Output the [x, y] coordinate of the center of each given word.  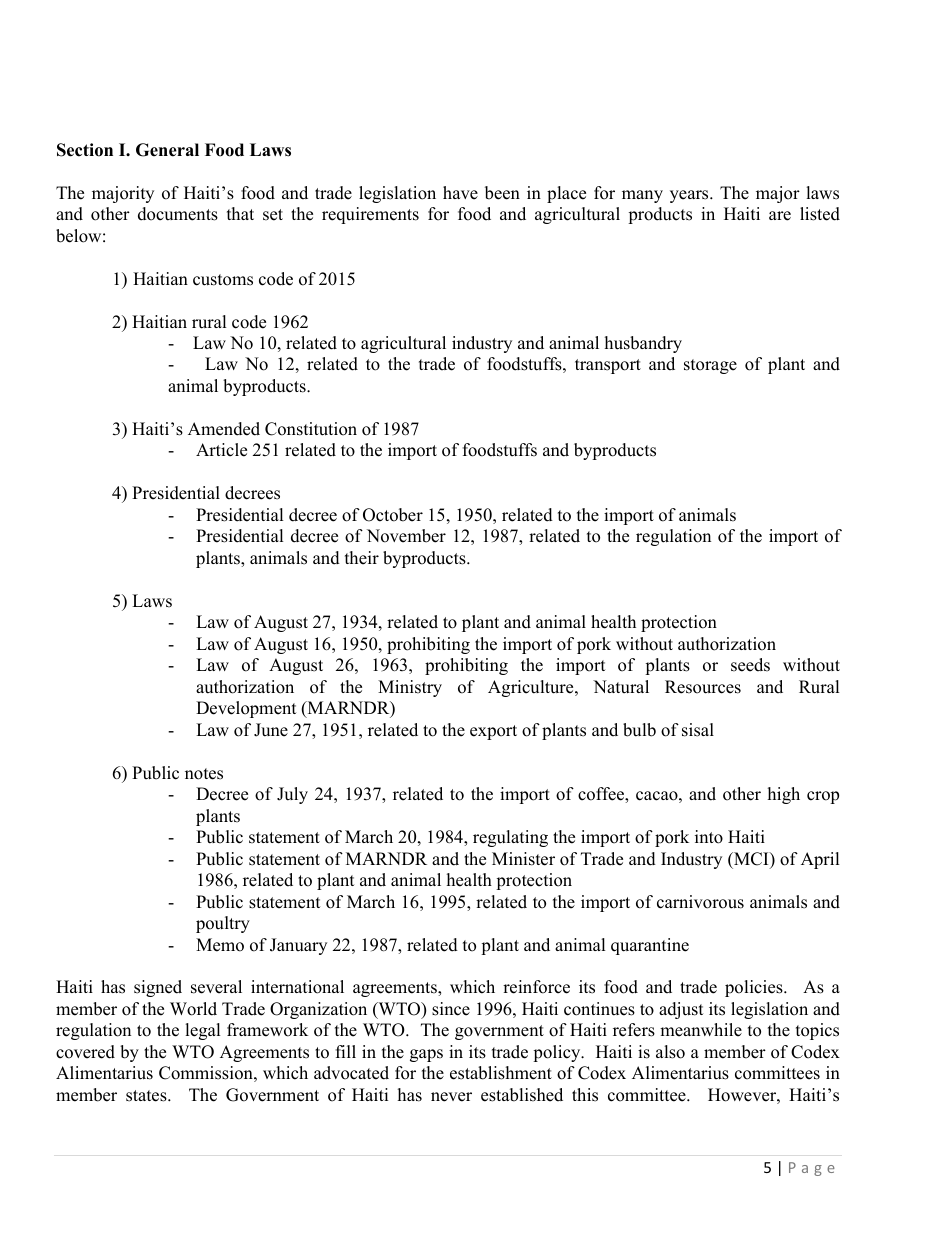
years [690, 196]
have [460, 193]
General [167, 150]
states [147, 1096]
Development [246, 709]
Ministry [410, 688]
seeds [750, 665]
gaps [426, 1055]
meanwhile [701, 1030]
